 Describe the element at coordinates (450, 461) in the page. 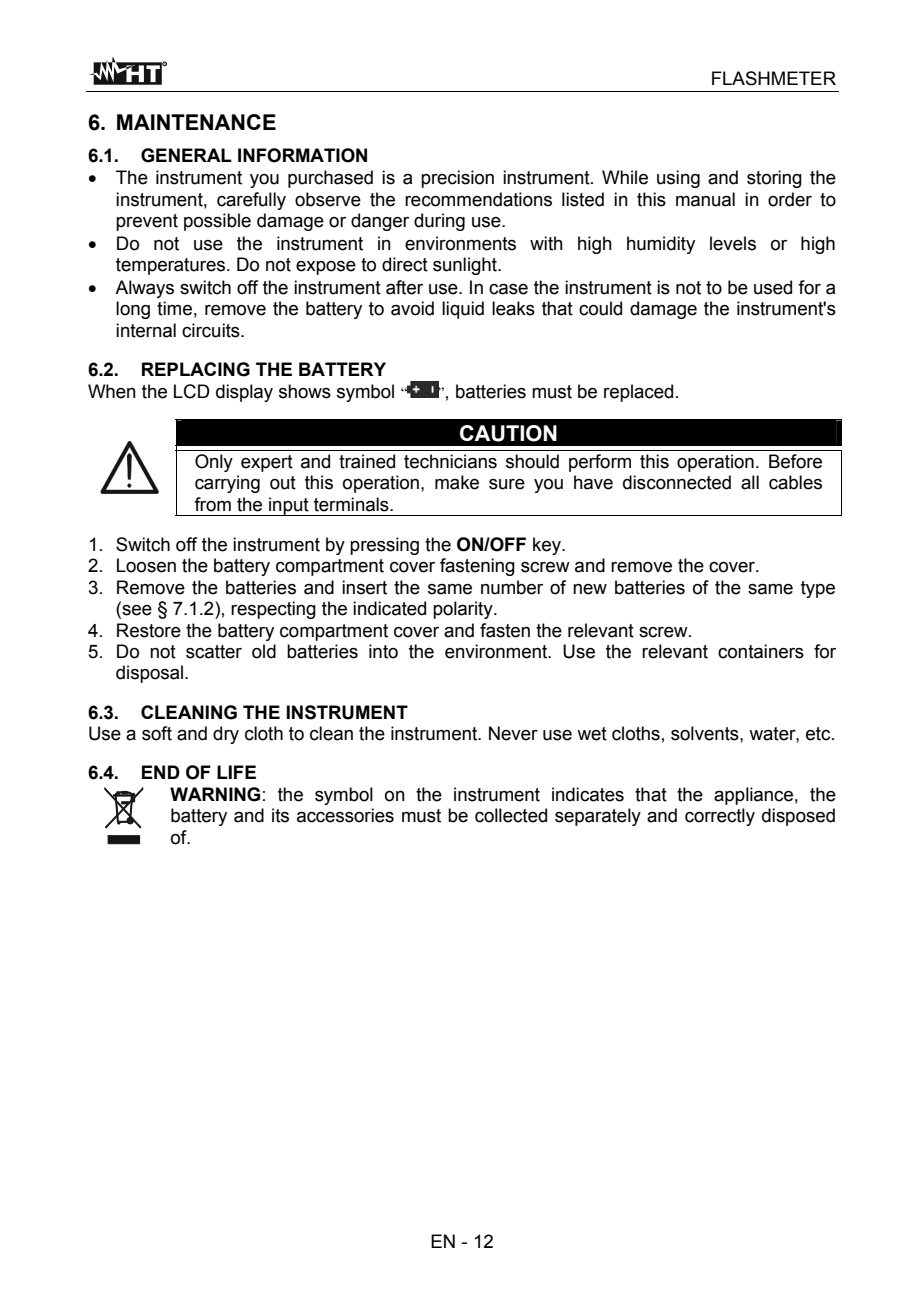

I see `technicians` at that location.
